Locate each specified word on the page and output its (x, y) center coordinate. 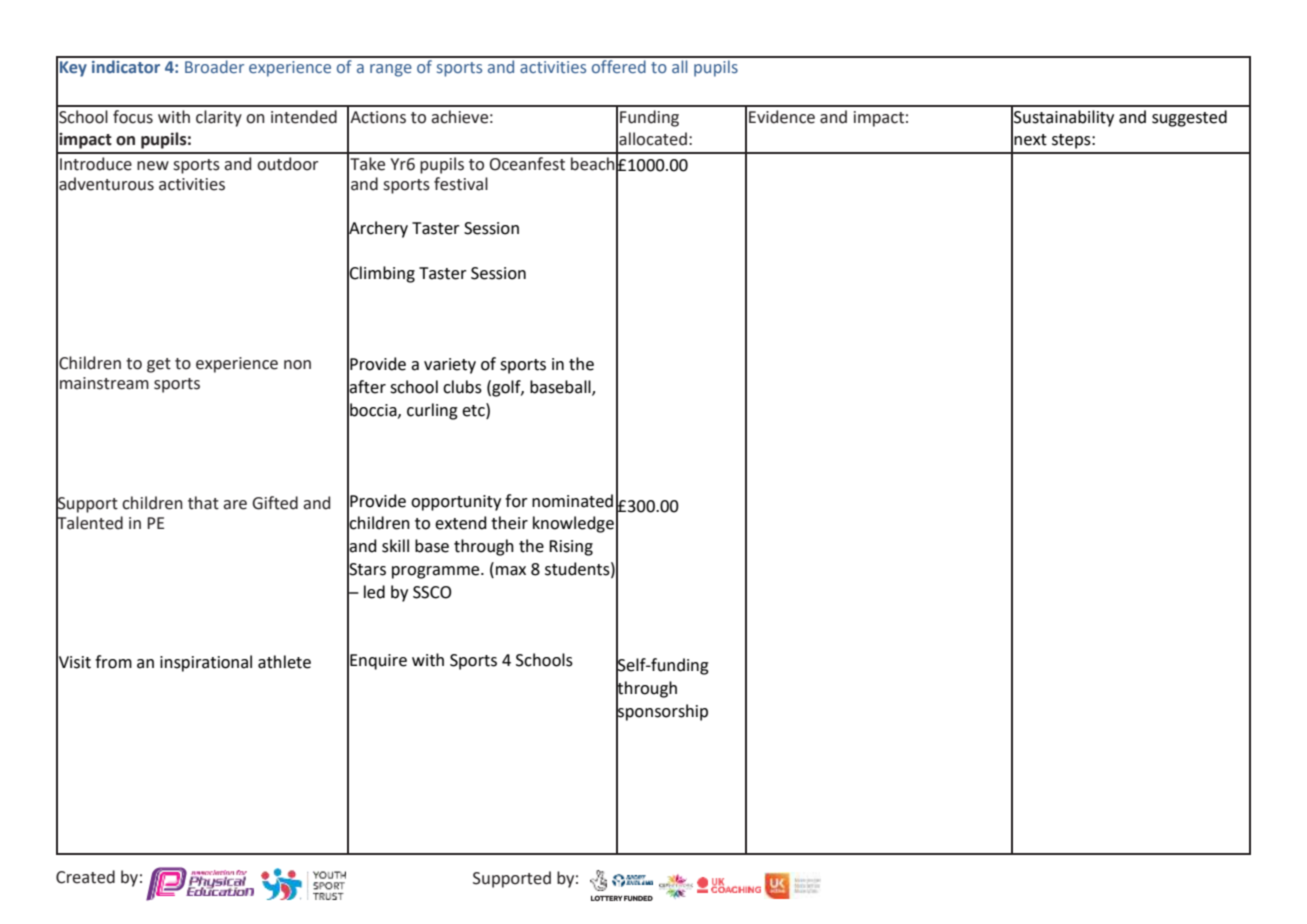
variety (450, 366)
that (203, 503)
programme (437, 572)
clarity (219, 118)
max (511, 571)
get (159, 365)
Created (85, 877)
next (1030, 140)
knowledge (573, 524)
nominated (572, 501)
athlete (284, 662)
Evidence (782, 117)
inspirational (206, 663)
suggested (1189, 118)
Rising (571, 548)
